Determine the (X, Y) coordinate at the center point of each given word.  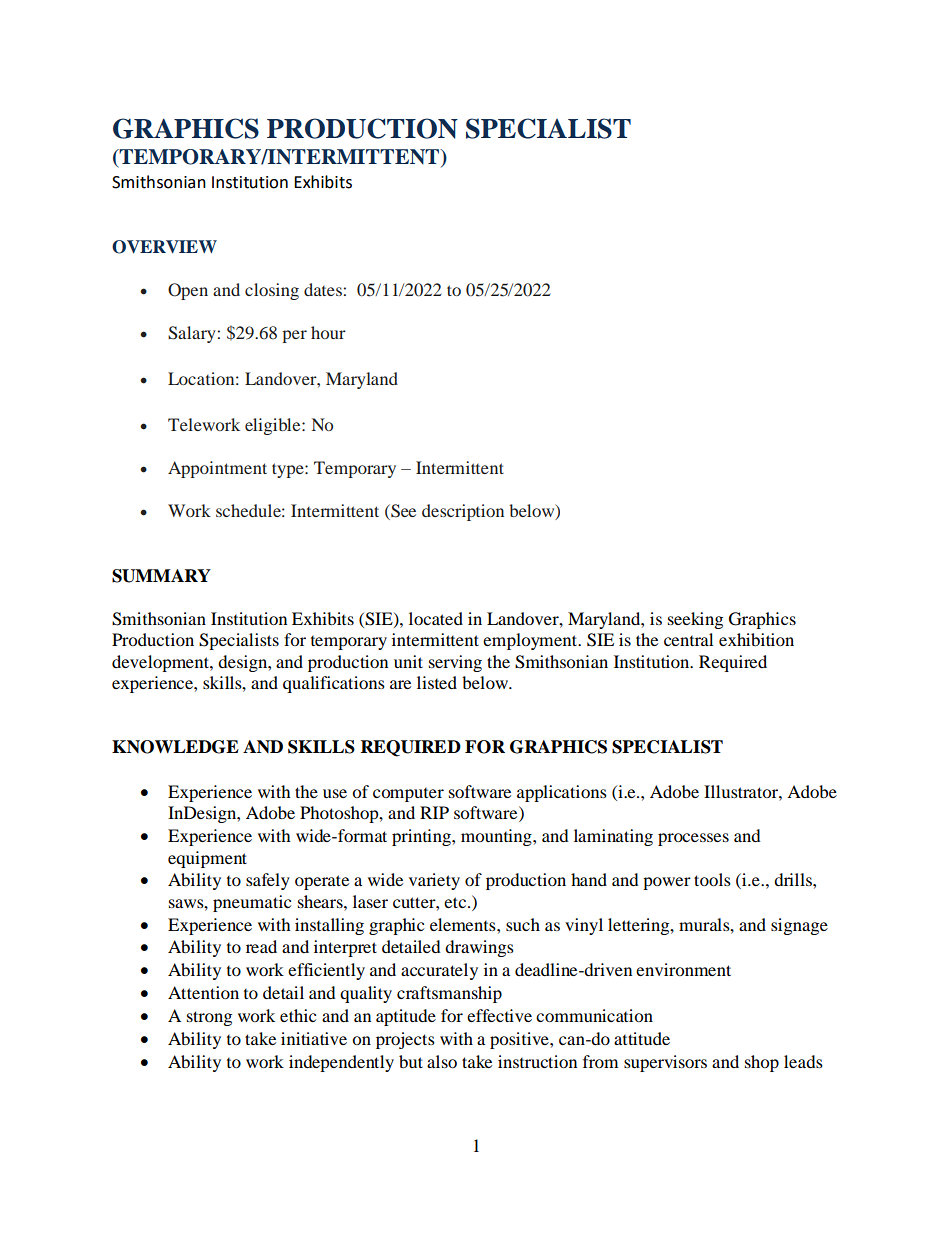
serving (455, 663)
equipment (207, 859)
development (161, 663)
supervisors (665, 1063)
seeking (695, 620)
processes (693, 839)
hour (328, 332)
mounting (497, 837)
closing (272, 291)
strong (209, 1018)
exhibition (756, 639)
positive (520, 1040)
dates (323, 289)
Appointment (217, 469)
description (463, 512)
